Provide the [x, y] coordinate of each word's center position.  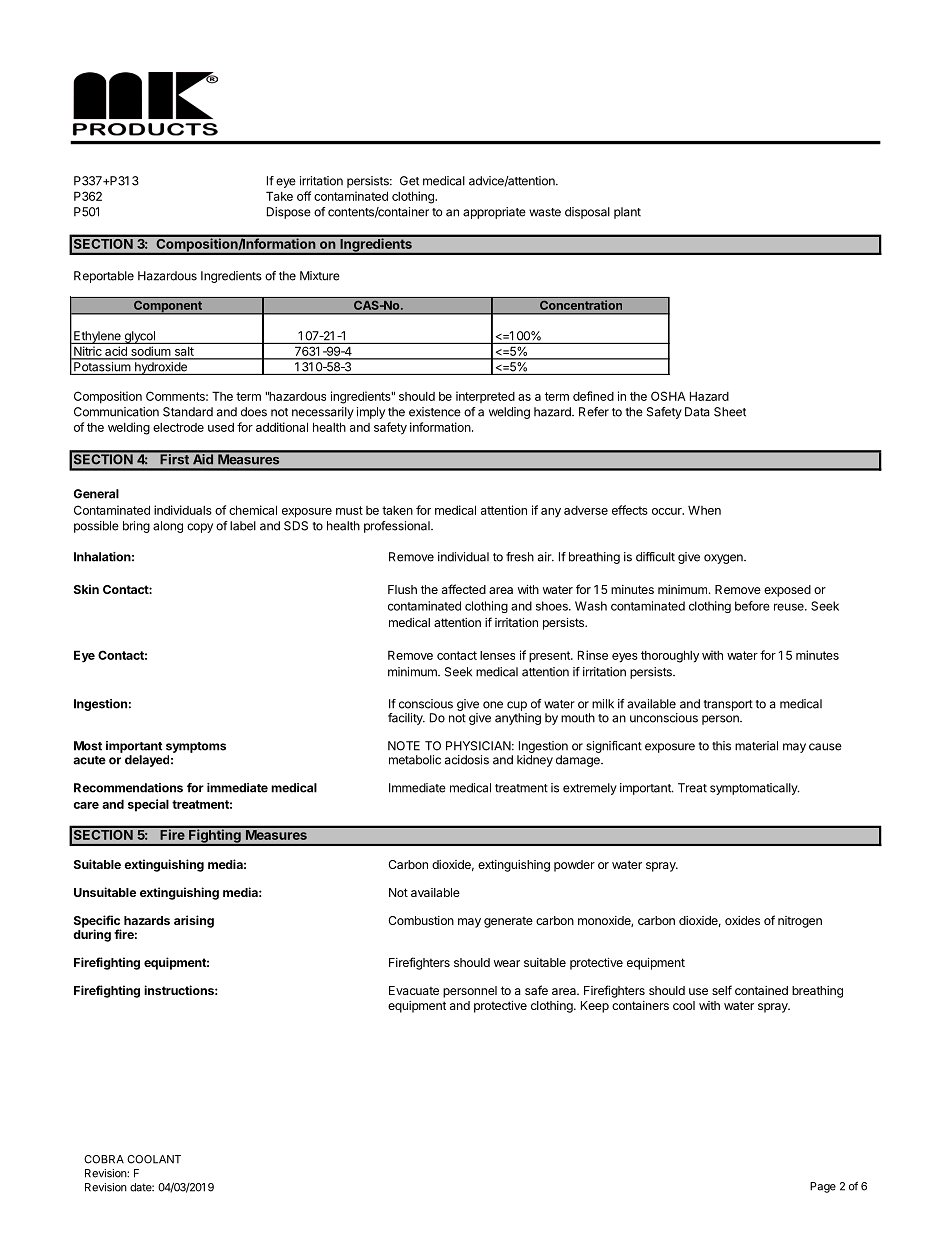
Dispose [289, 213]
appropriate [494, 213]
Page [823, 1187]
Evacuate [414, 990]
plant [627, 213]
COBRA [104, 1159]
